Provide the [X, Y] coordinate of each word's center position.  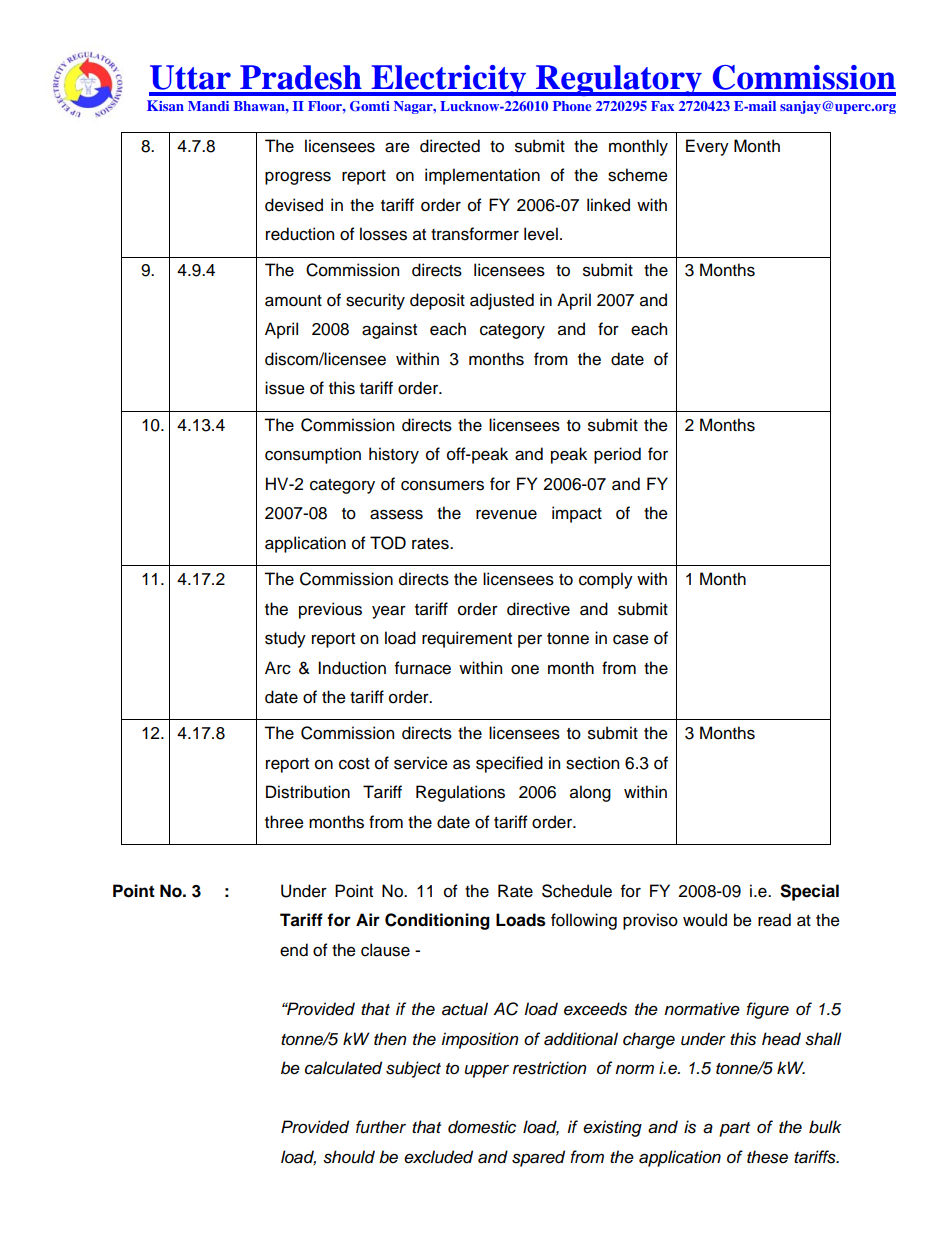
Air [368, 919]
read [774, 920]
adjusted [502, 301]
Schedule [577, 891]
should [349, 1157]
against [389, 330]
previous [330, 610]
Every [707, 147]
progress [298, 178]
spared [538, 1158]
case [631, 639]
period [617, 455]
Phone [572, 106]
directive [538, 609]
